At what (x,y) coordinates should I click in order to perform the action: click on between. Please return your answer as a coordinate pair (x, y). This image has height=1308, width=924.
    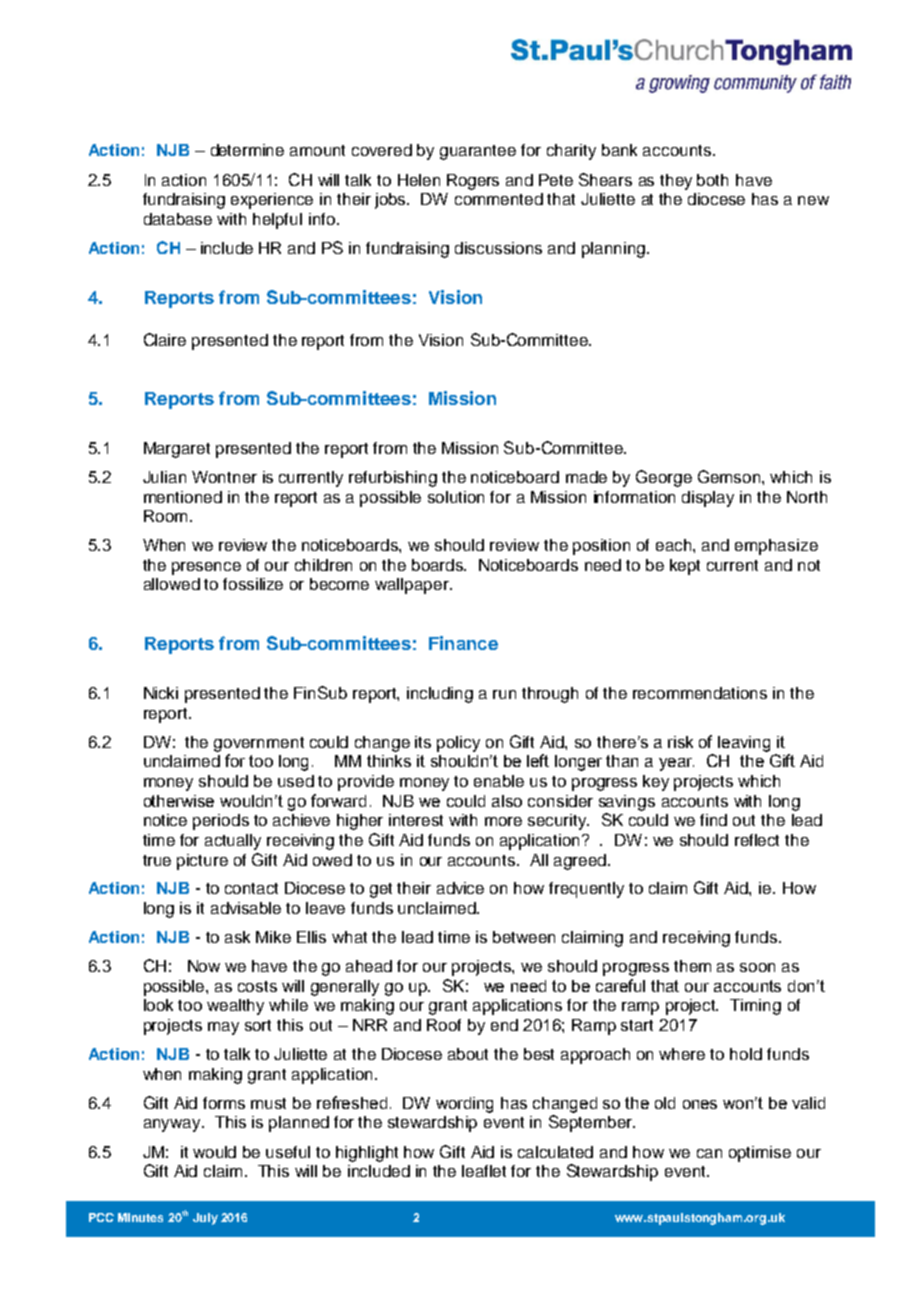
    Looking at the image, I should click on (524, 937).
